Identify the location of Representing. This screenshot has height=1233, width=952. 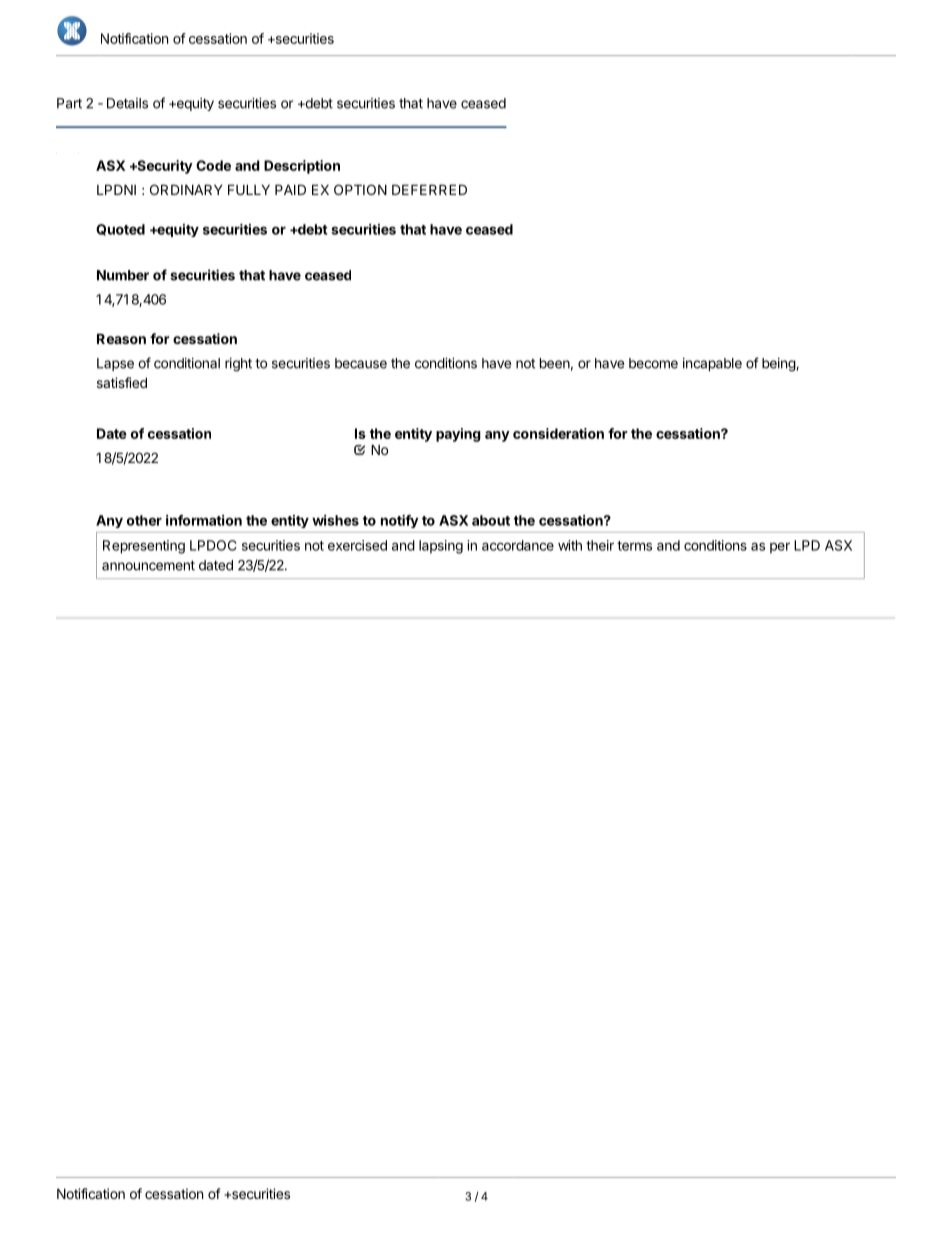
(144, 547).
